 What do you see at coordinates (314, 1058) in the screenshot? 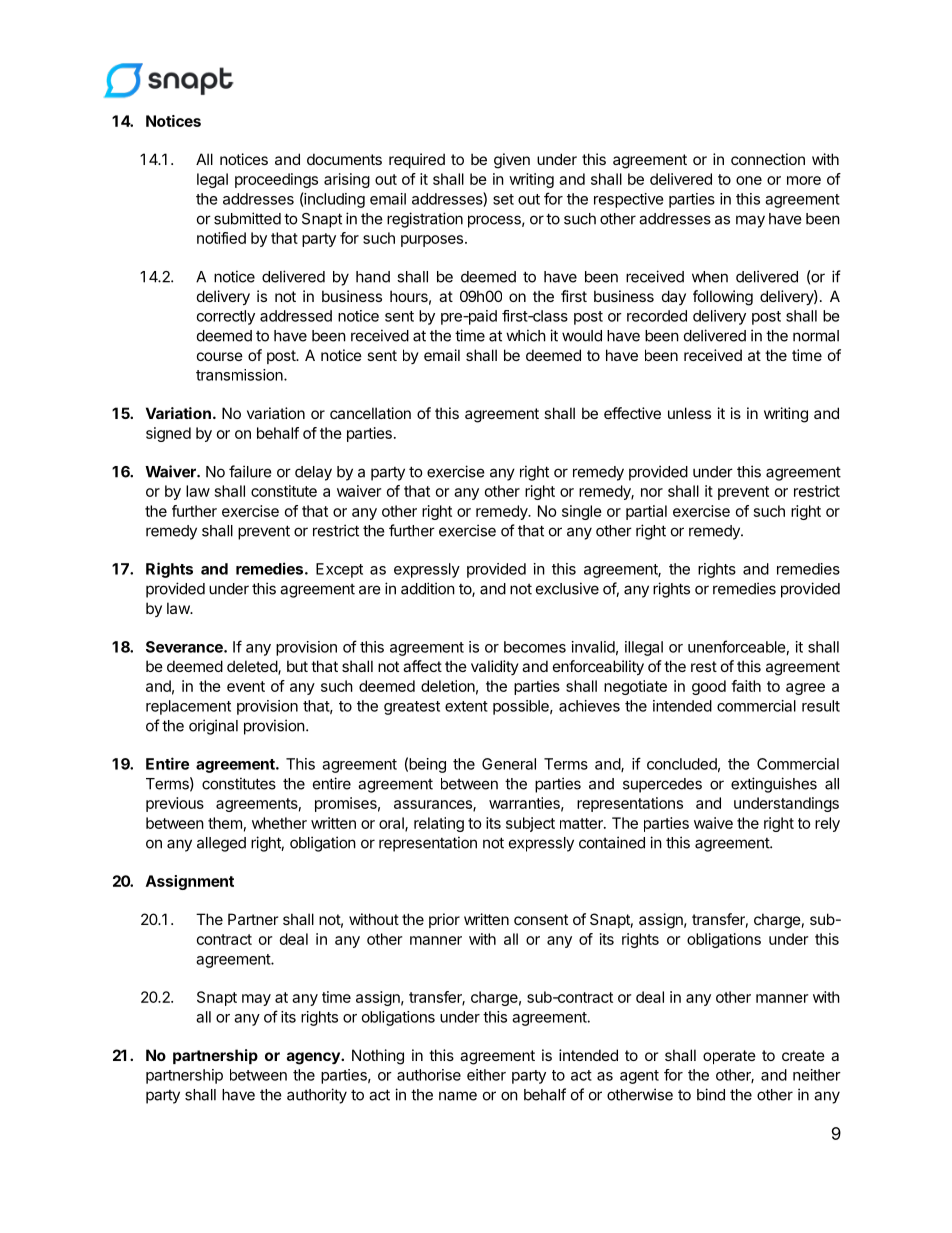
I see `agency` at bounding box center [314, 1058].
